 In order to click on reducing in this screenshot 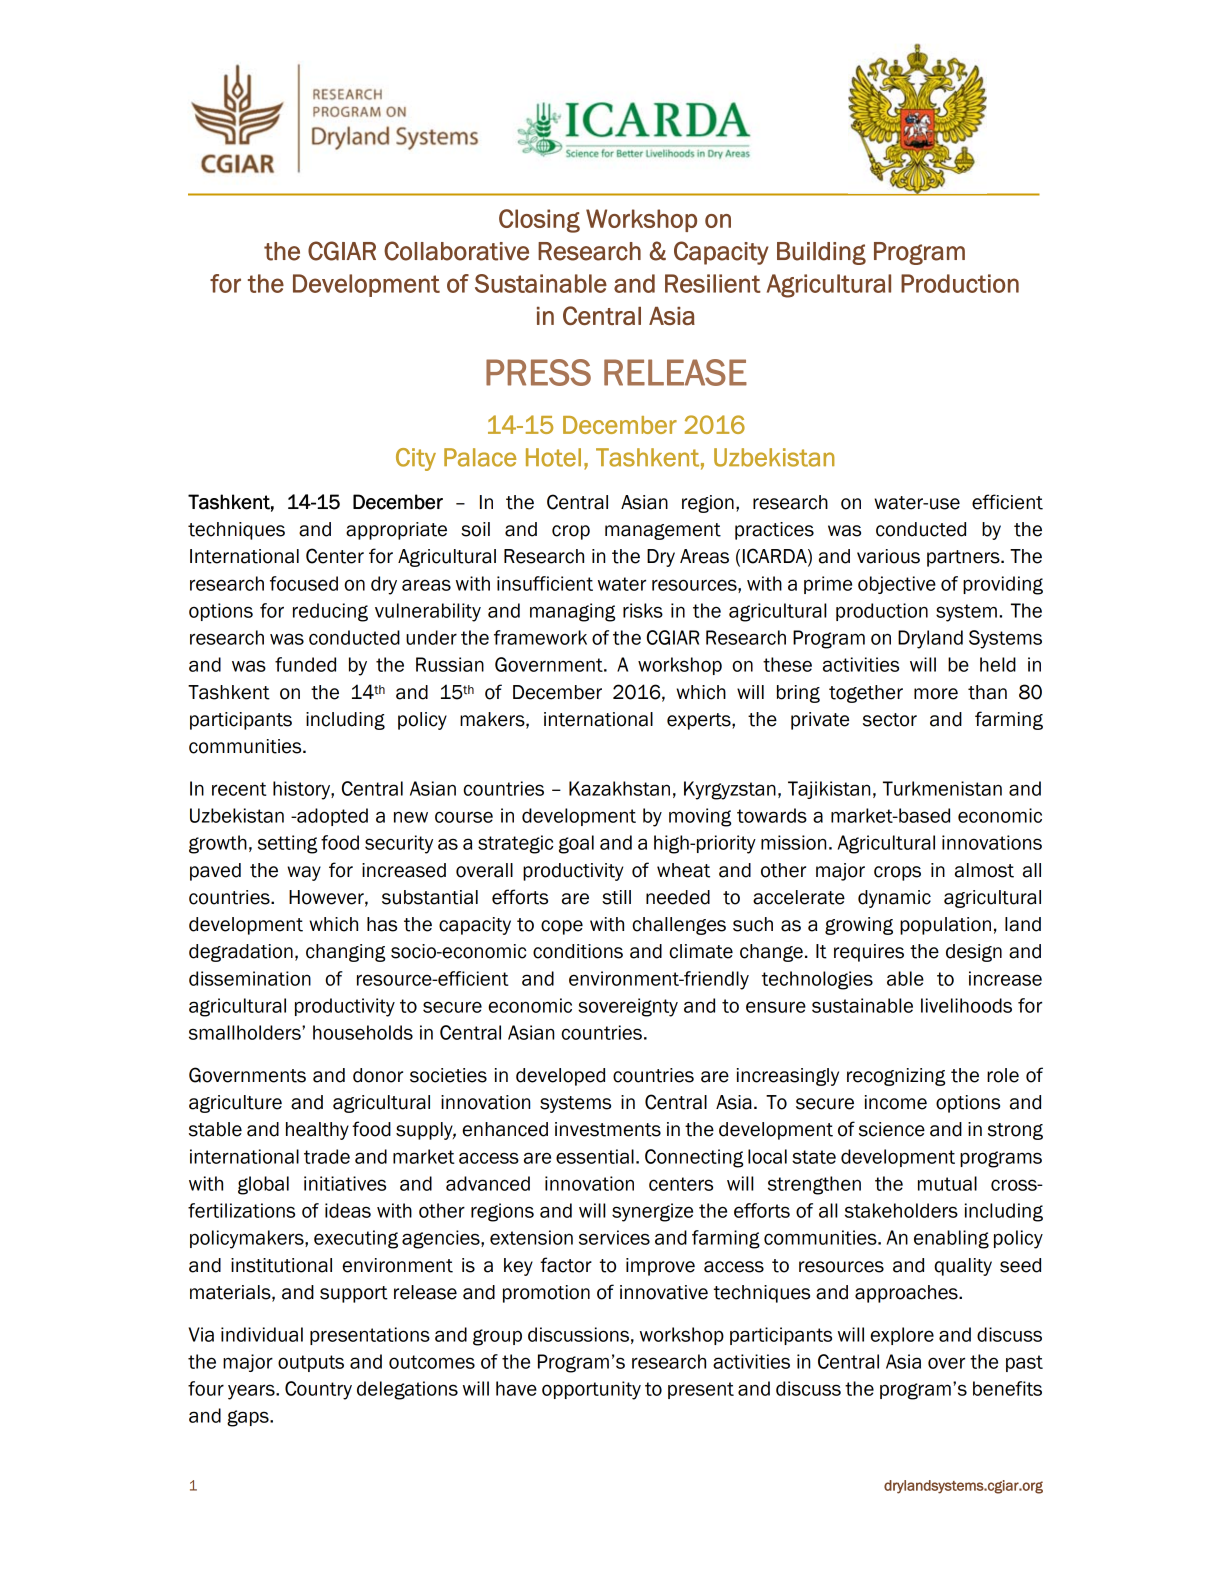, I will do `click(330, 612)`.
